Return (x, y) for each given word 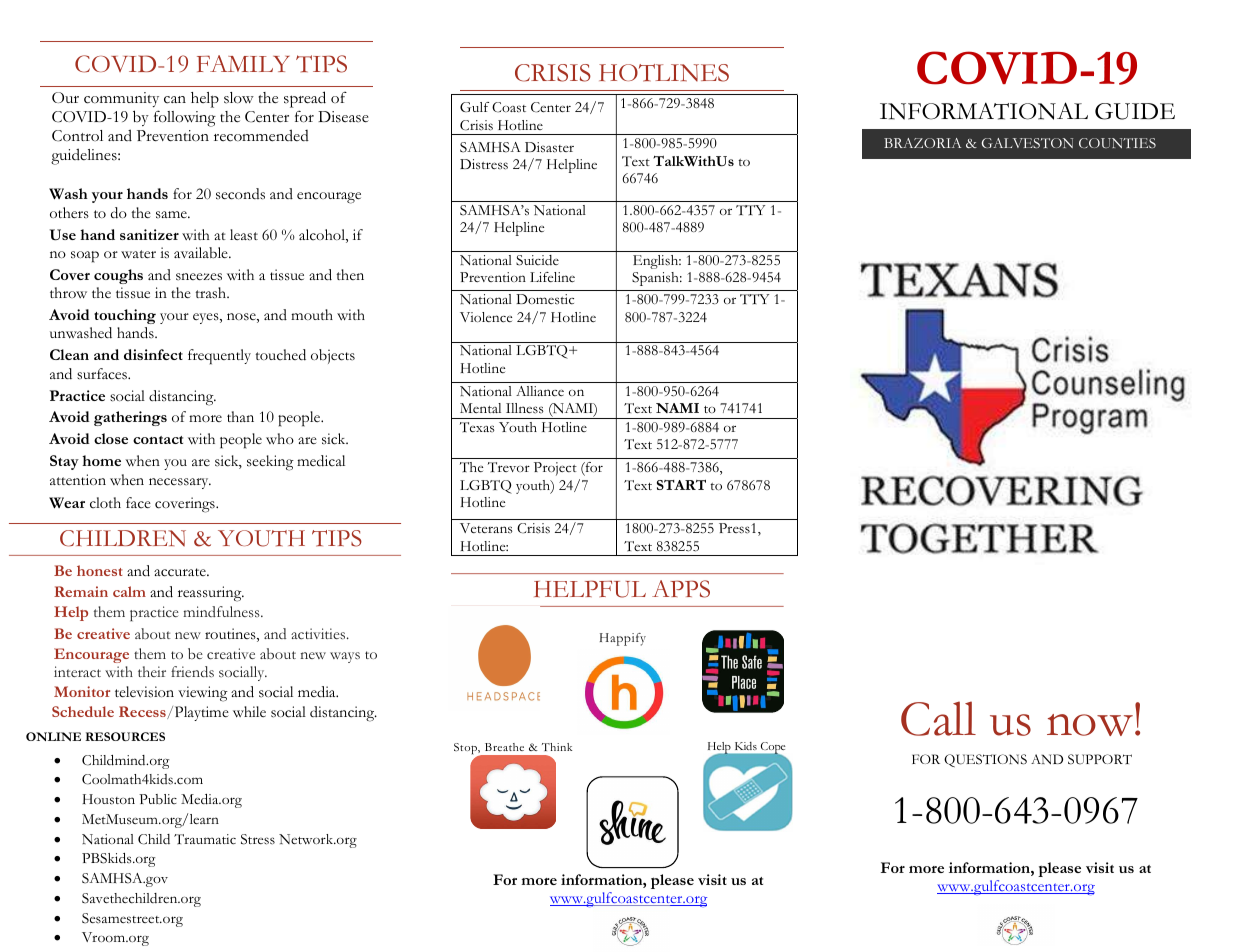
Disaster (549, 147)
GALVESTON (1027, 143)
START (681, 484)
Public (158, 799)
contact (158, 440)
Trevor (509, 467)
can (175, 100)
